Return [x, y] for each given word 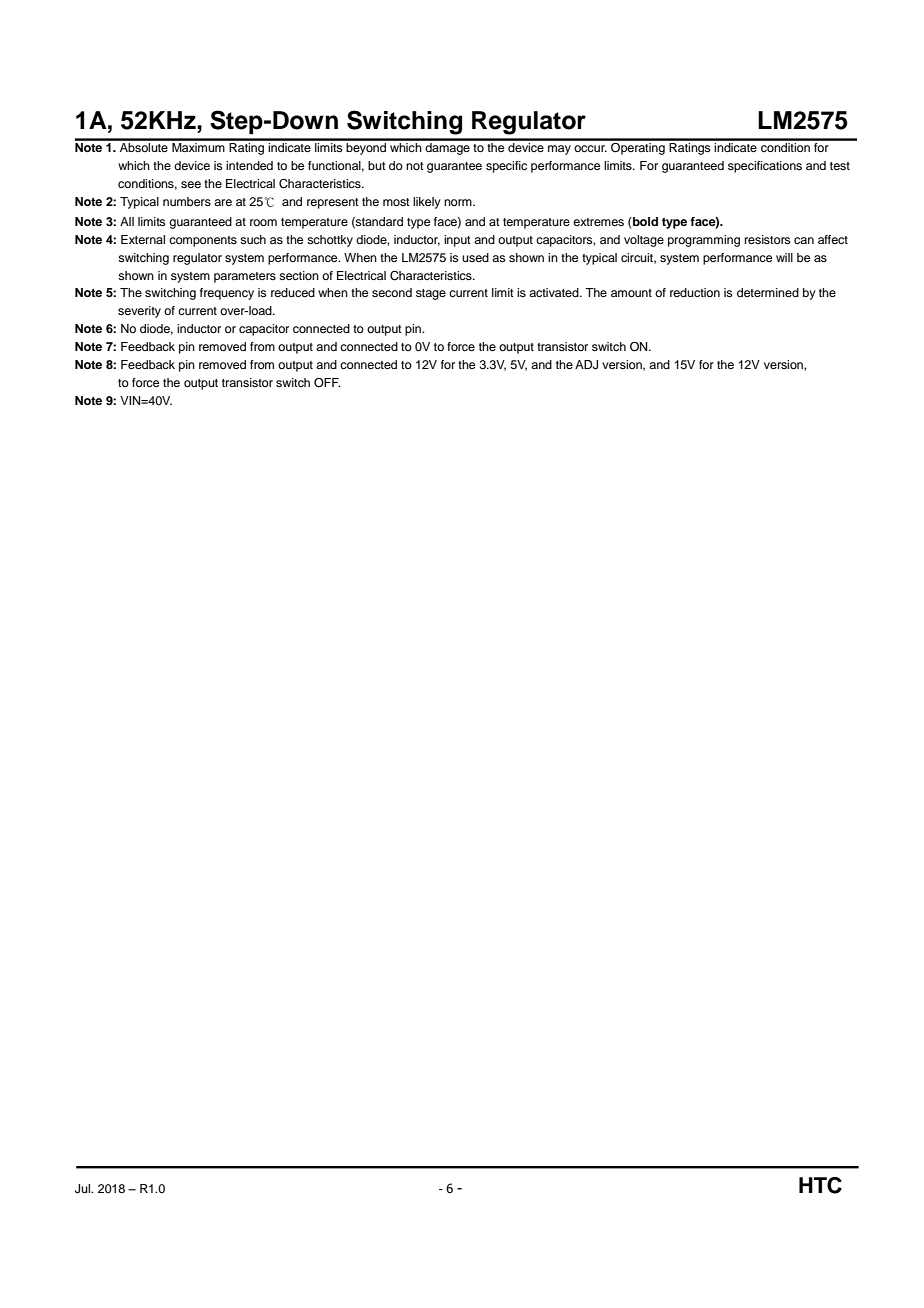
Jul [83, 1189]
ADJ [586, 365]
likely [427, 203]
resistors [768, 239]
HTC [820, 1185]
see [191, 184]
